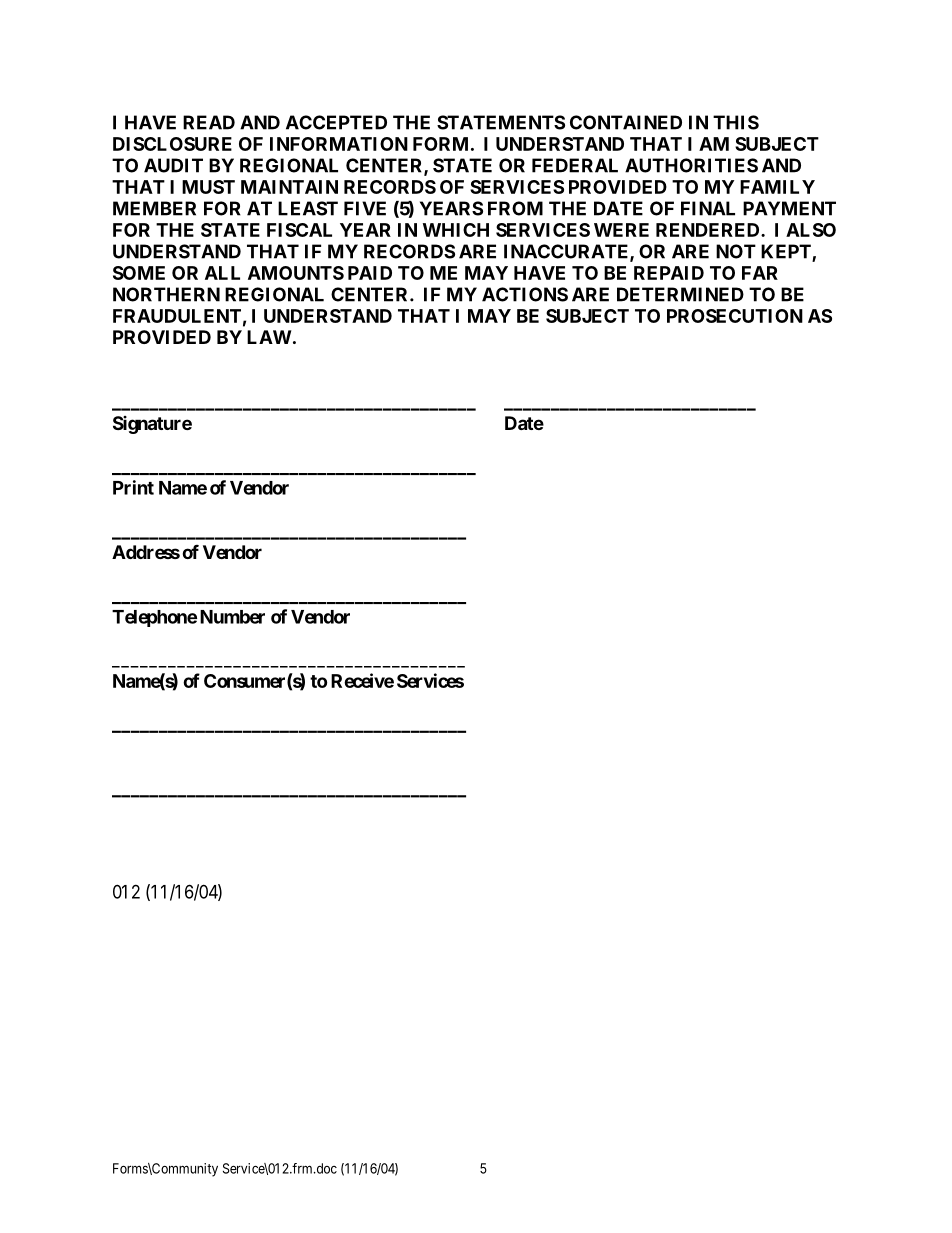 This screenshot has width=952, height=1233. What do you see at coordinates (232, 617) in the screenshot?
I see `Number` at bounding box center [232, 617].
